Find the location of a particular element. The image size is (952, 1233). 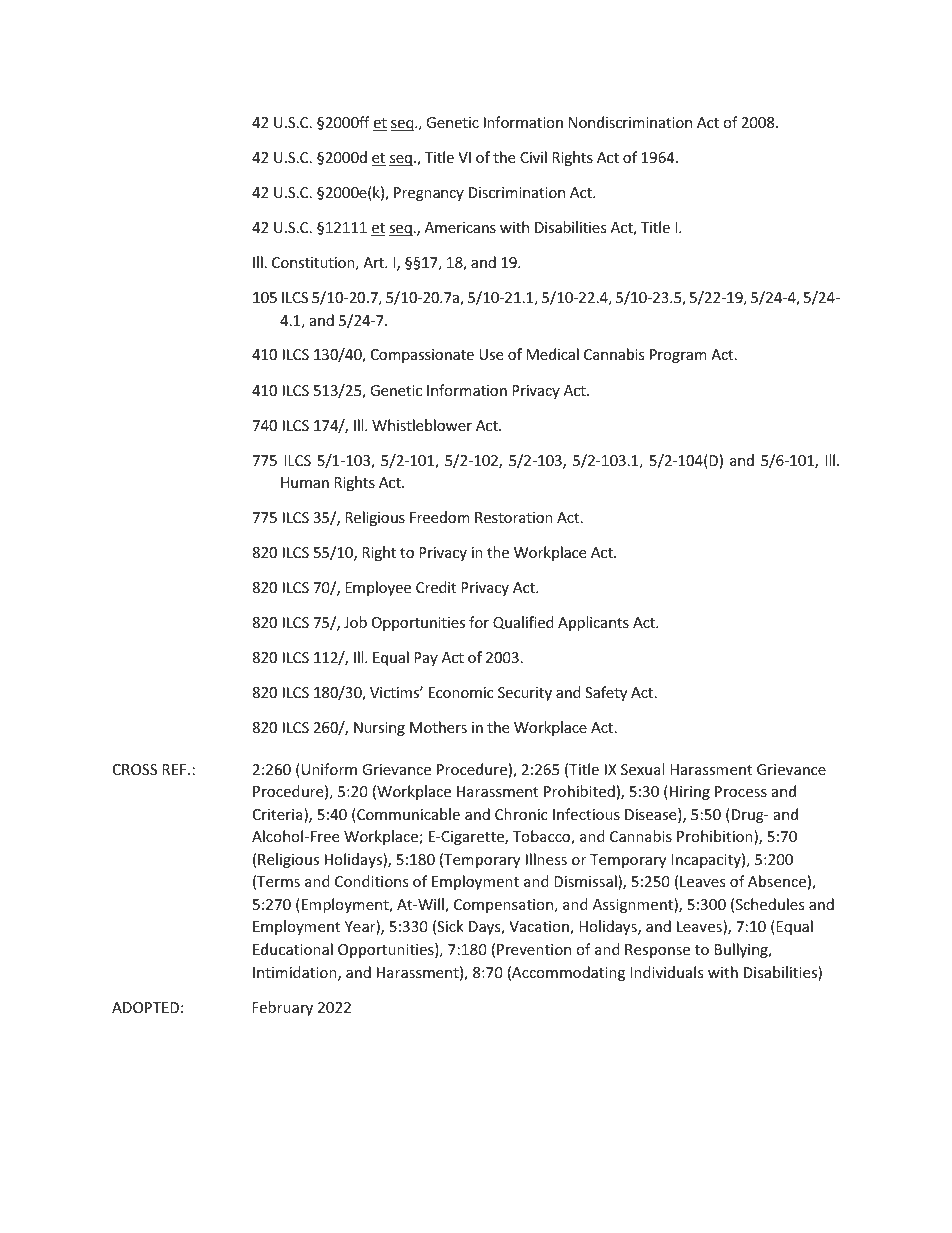

Human is located at coordinates (305, 482).
